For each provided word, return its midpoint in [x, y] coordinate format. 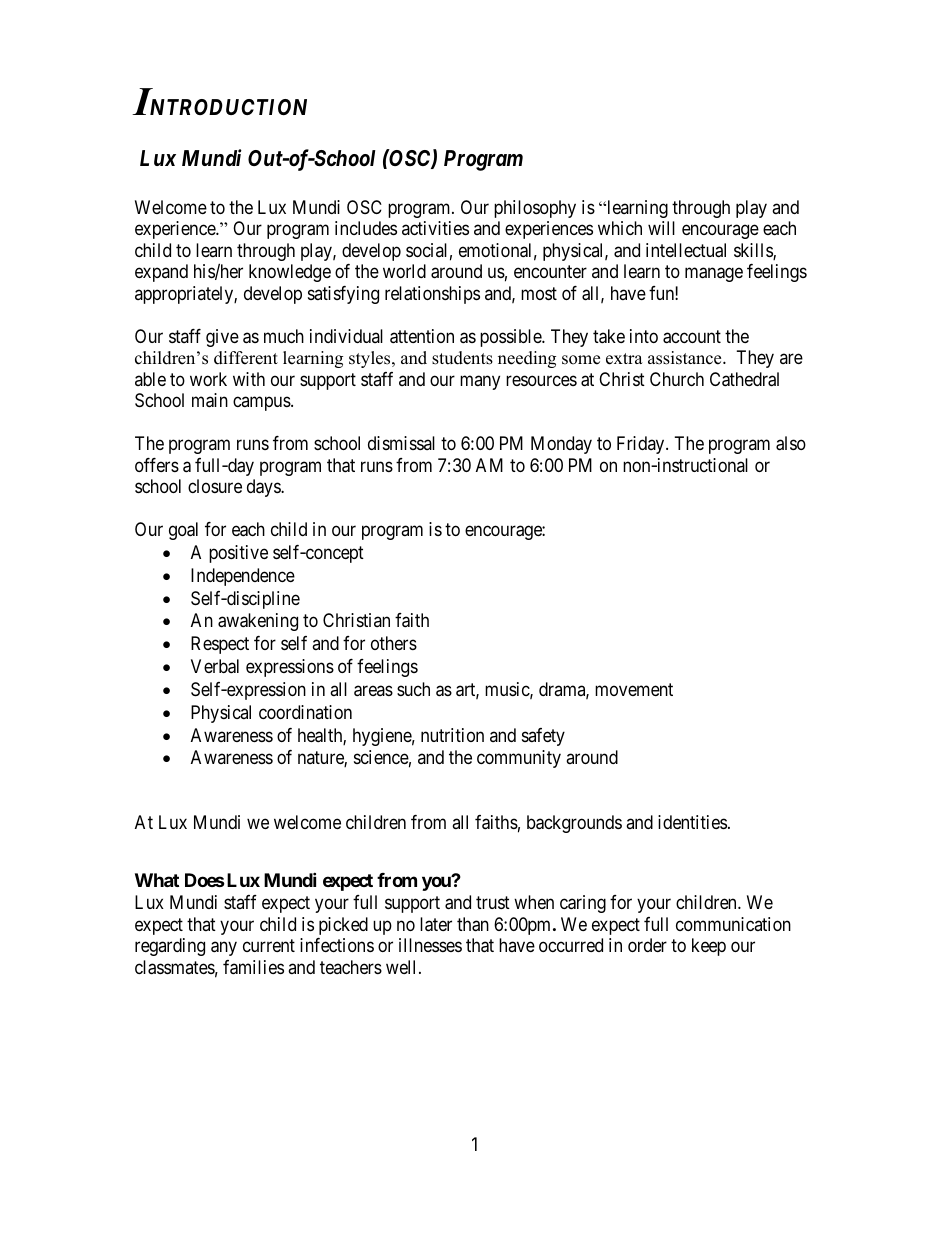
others [394, 643]
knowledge [290, 273]
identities [692, 822]
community [519, 759]
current [269, 945]
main [210, 400]
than [473, 924]
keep [709, 947]
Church [677, 379]
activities [435, 228]
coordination [305, 712]
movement [634, 689]
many [480, 382]
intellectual [686, 250]
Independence [243, 577]
